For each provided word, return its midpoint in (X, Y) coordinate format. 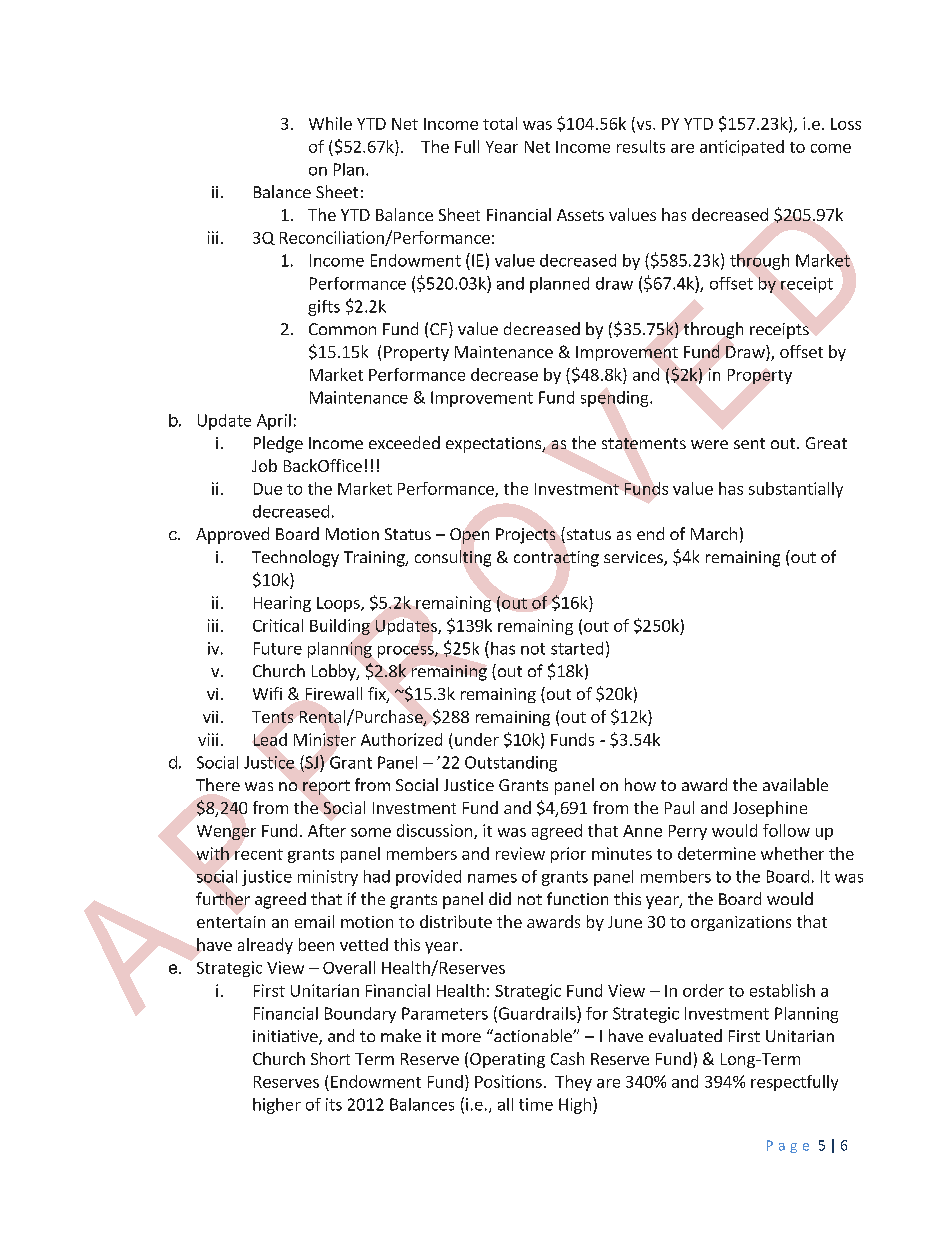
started (577, 648)
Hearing (282, 604)
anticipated (742, 148)
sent (749, 443)
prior (568, 855)
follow (786, 830)
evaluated (685, 1035)
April (274, 422)
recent (259, 854)
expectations (495, 445)
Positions (508, 1081)
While (330, 123)
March (714, 533)
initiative (286, 1037)
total (500, 123)
